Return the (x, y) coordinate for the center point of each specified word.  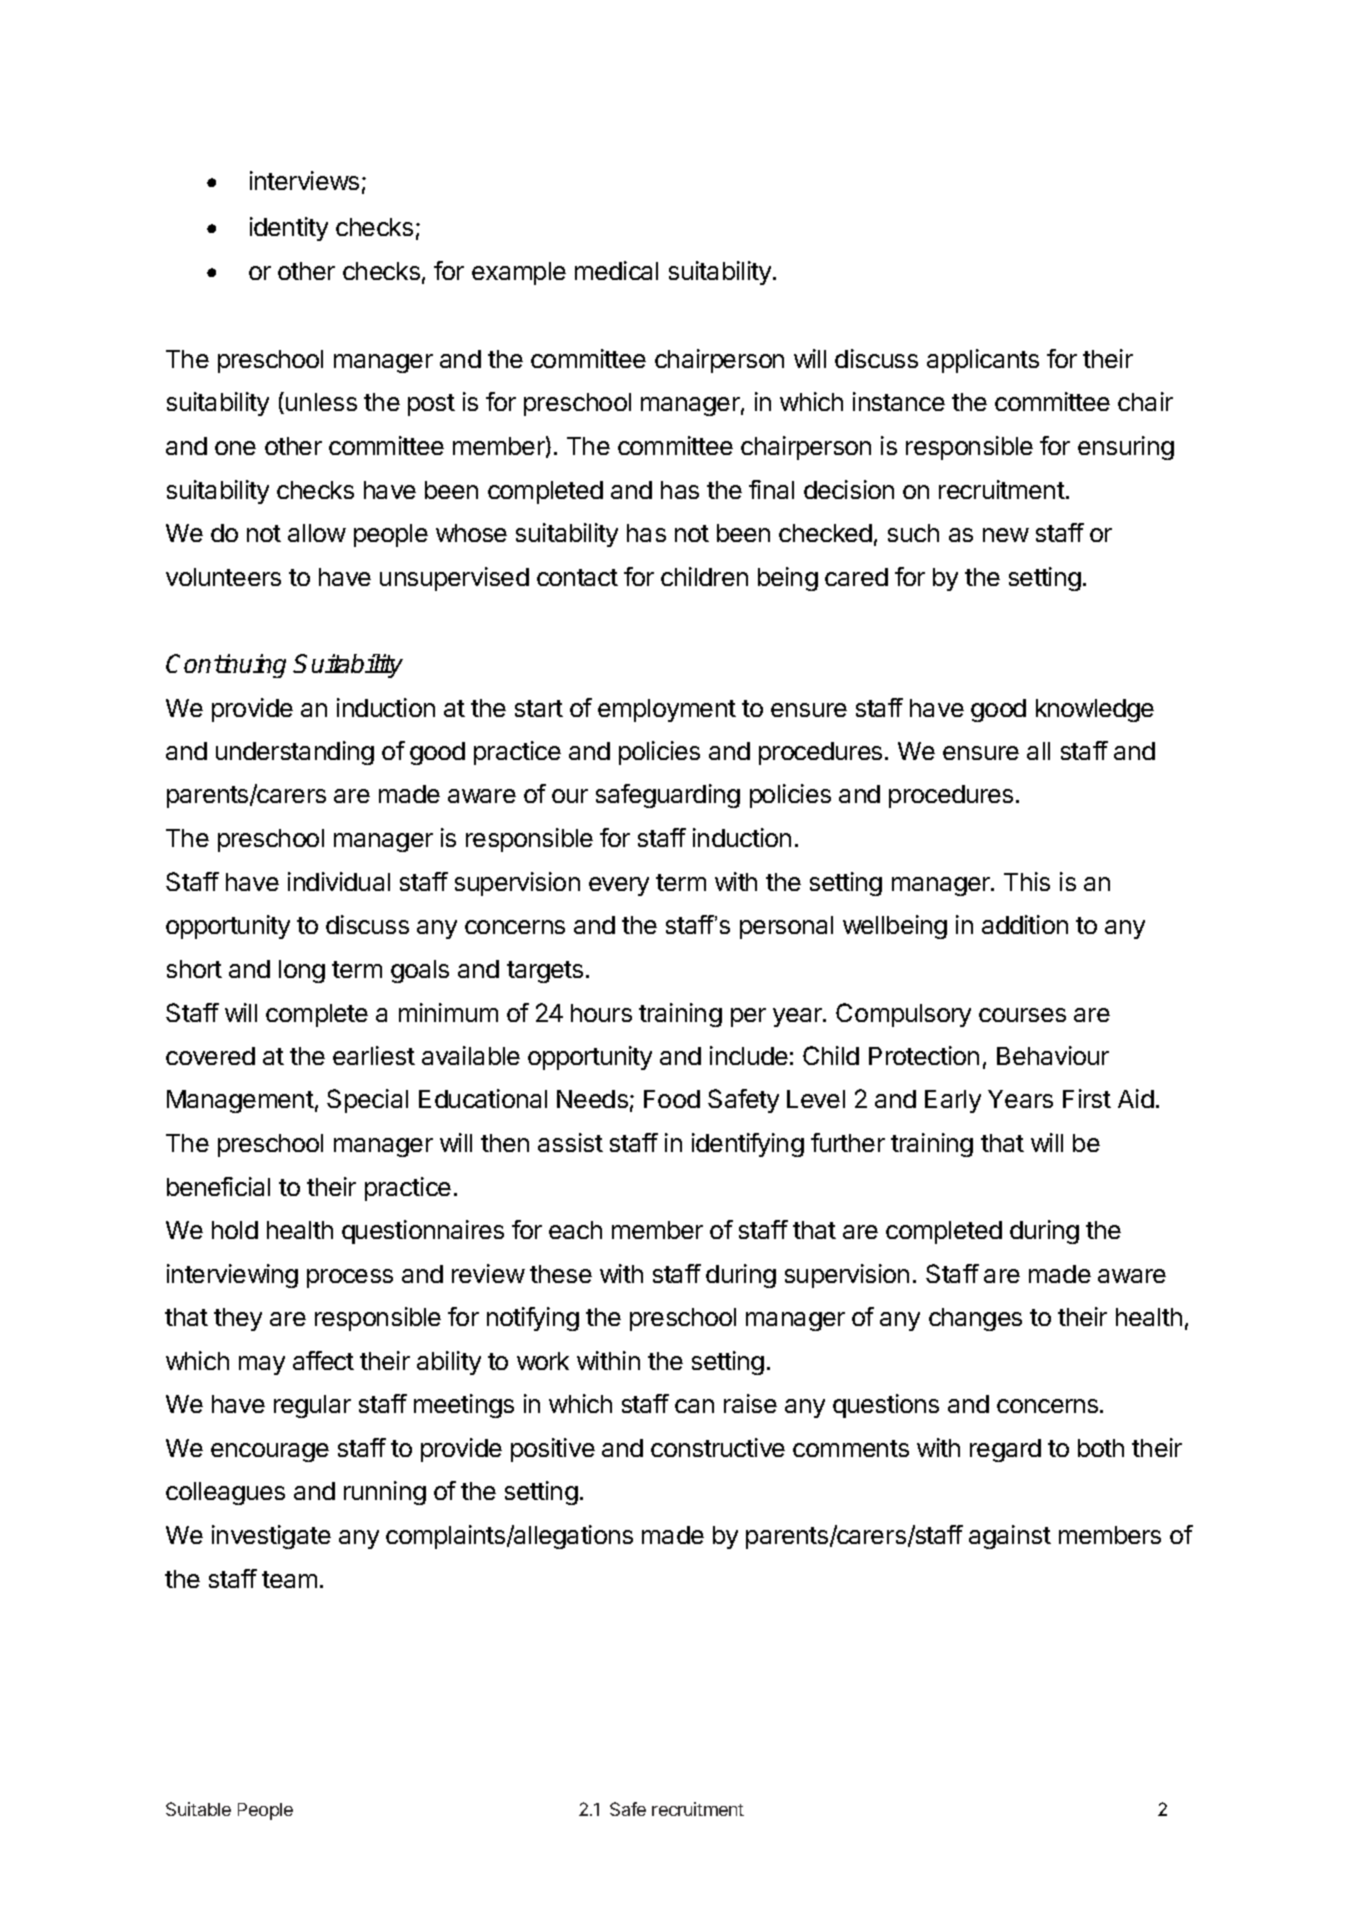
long (302, 971)
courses (1022, 1015)
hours (601, 1013)
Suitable (198, 1809)
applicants (983, 361)
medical (616, 270)
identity (289, 229)
